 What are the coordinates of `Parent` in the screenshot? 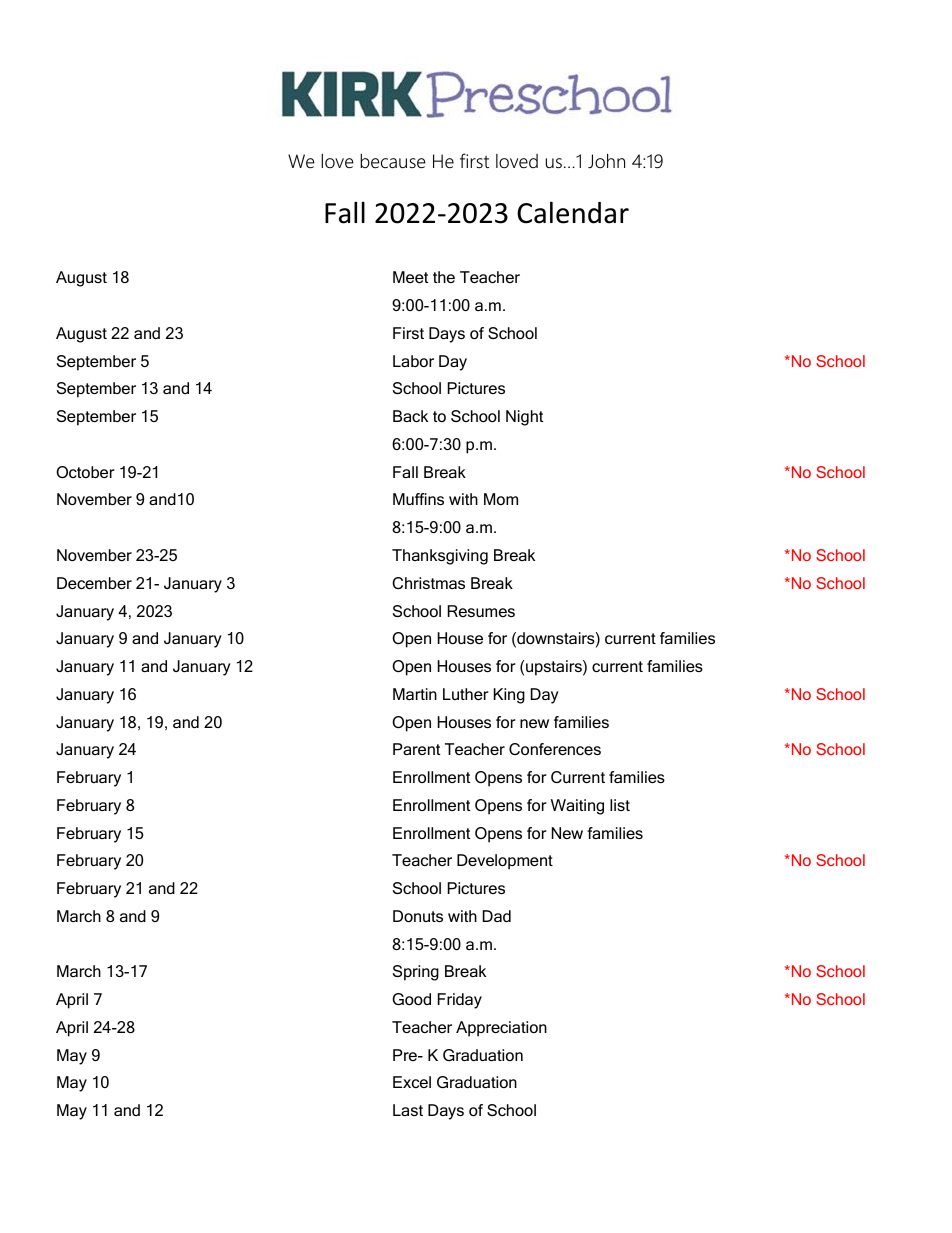 It's located at (416, 749).
